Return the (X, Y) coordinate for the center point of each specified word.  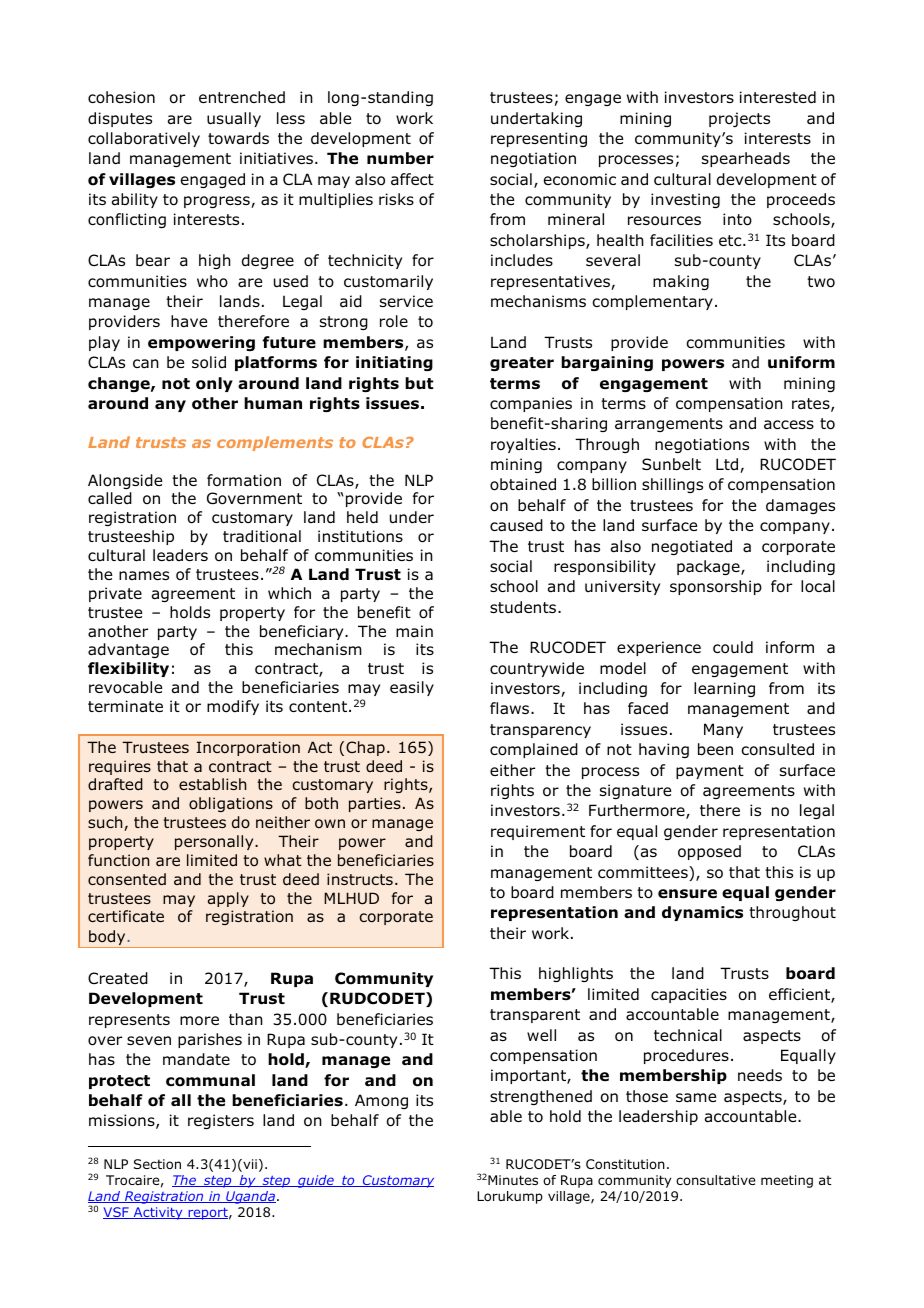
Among (381, 1101)
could (733, 647)
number (400, 158)
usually (234, 119)
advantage (128, 650)
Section (157, 1164)
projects (739, 119)
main (414, 631)
